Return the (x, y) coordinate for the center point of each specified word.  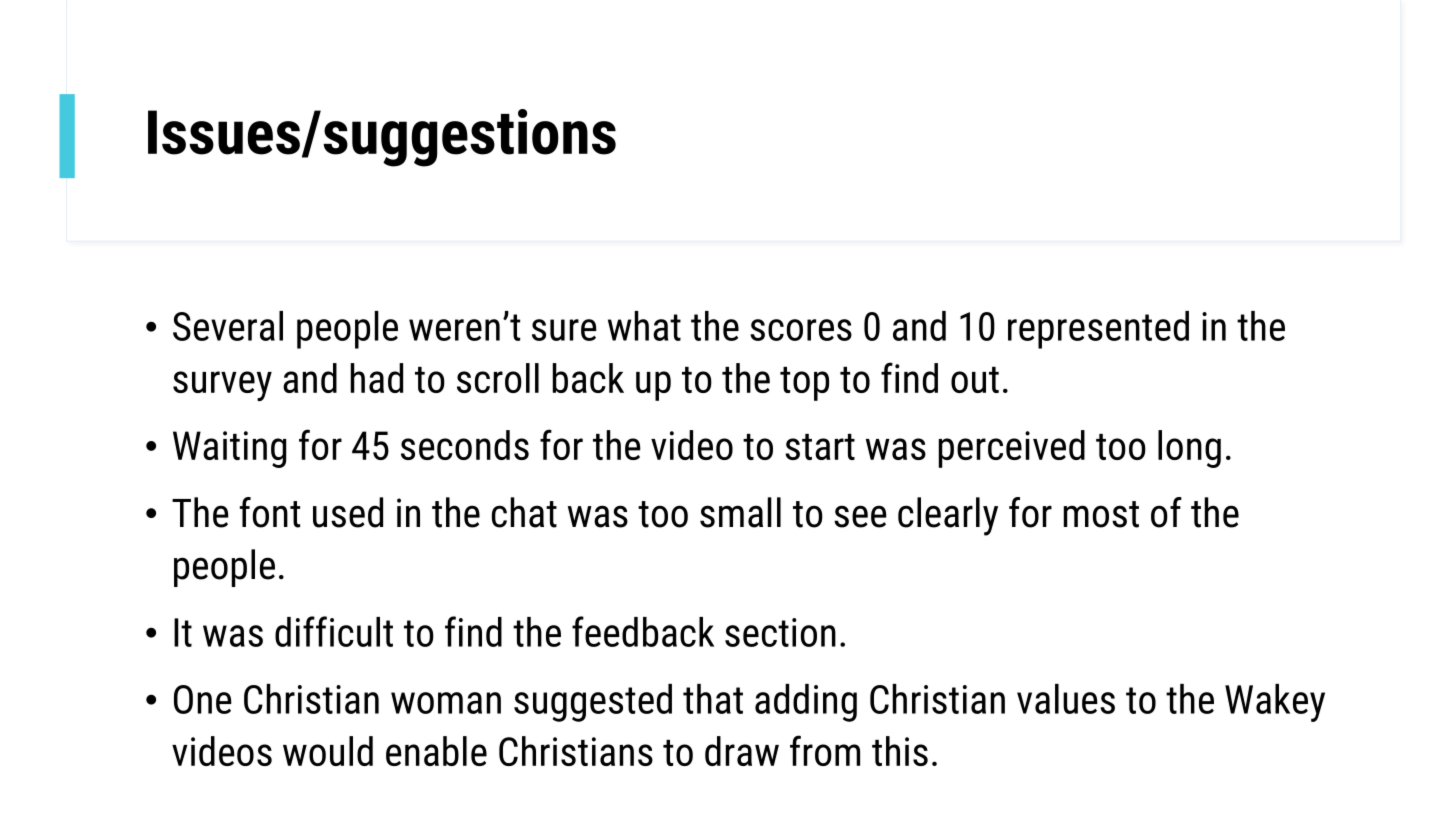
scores (801, 330)
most (1101, 514)
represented (1098, 330)
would (328, 751)
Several (228, 326)
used (348, 512)
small (740, 512)
